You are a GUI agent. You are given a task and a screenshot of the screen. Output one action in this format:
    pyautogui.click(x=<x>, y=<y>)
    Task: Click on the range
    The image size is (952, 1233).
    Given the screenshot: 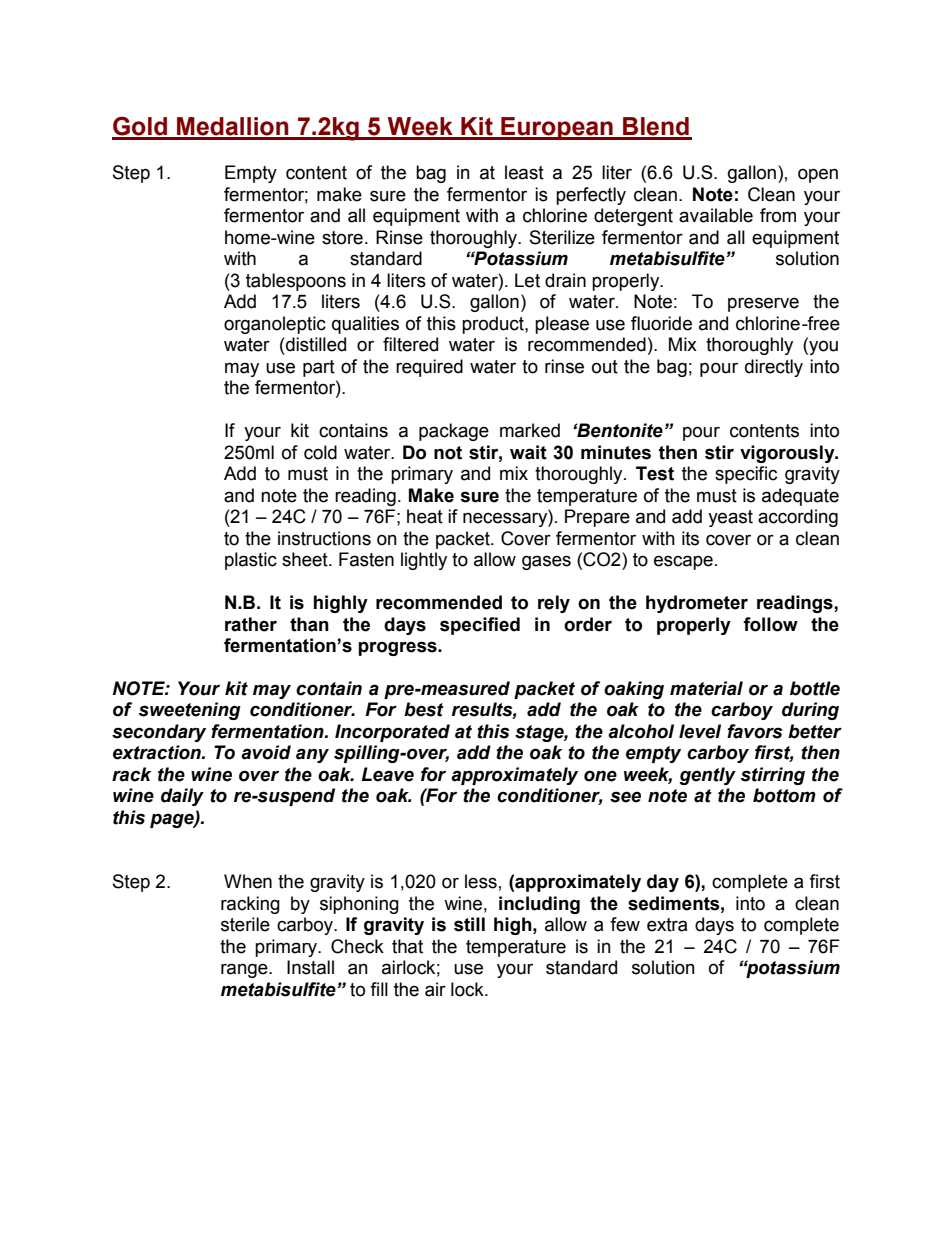 What is the action you would take?
    pyautogui.click(x=245, y=970)
